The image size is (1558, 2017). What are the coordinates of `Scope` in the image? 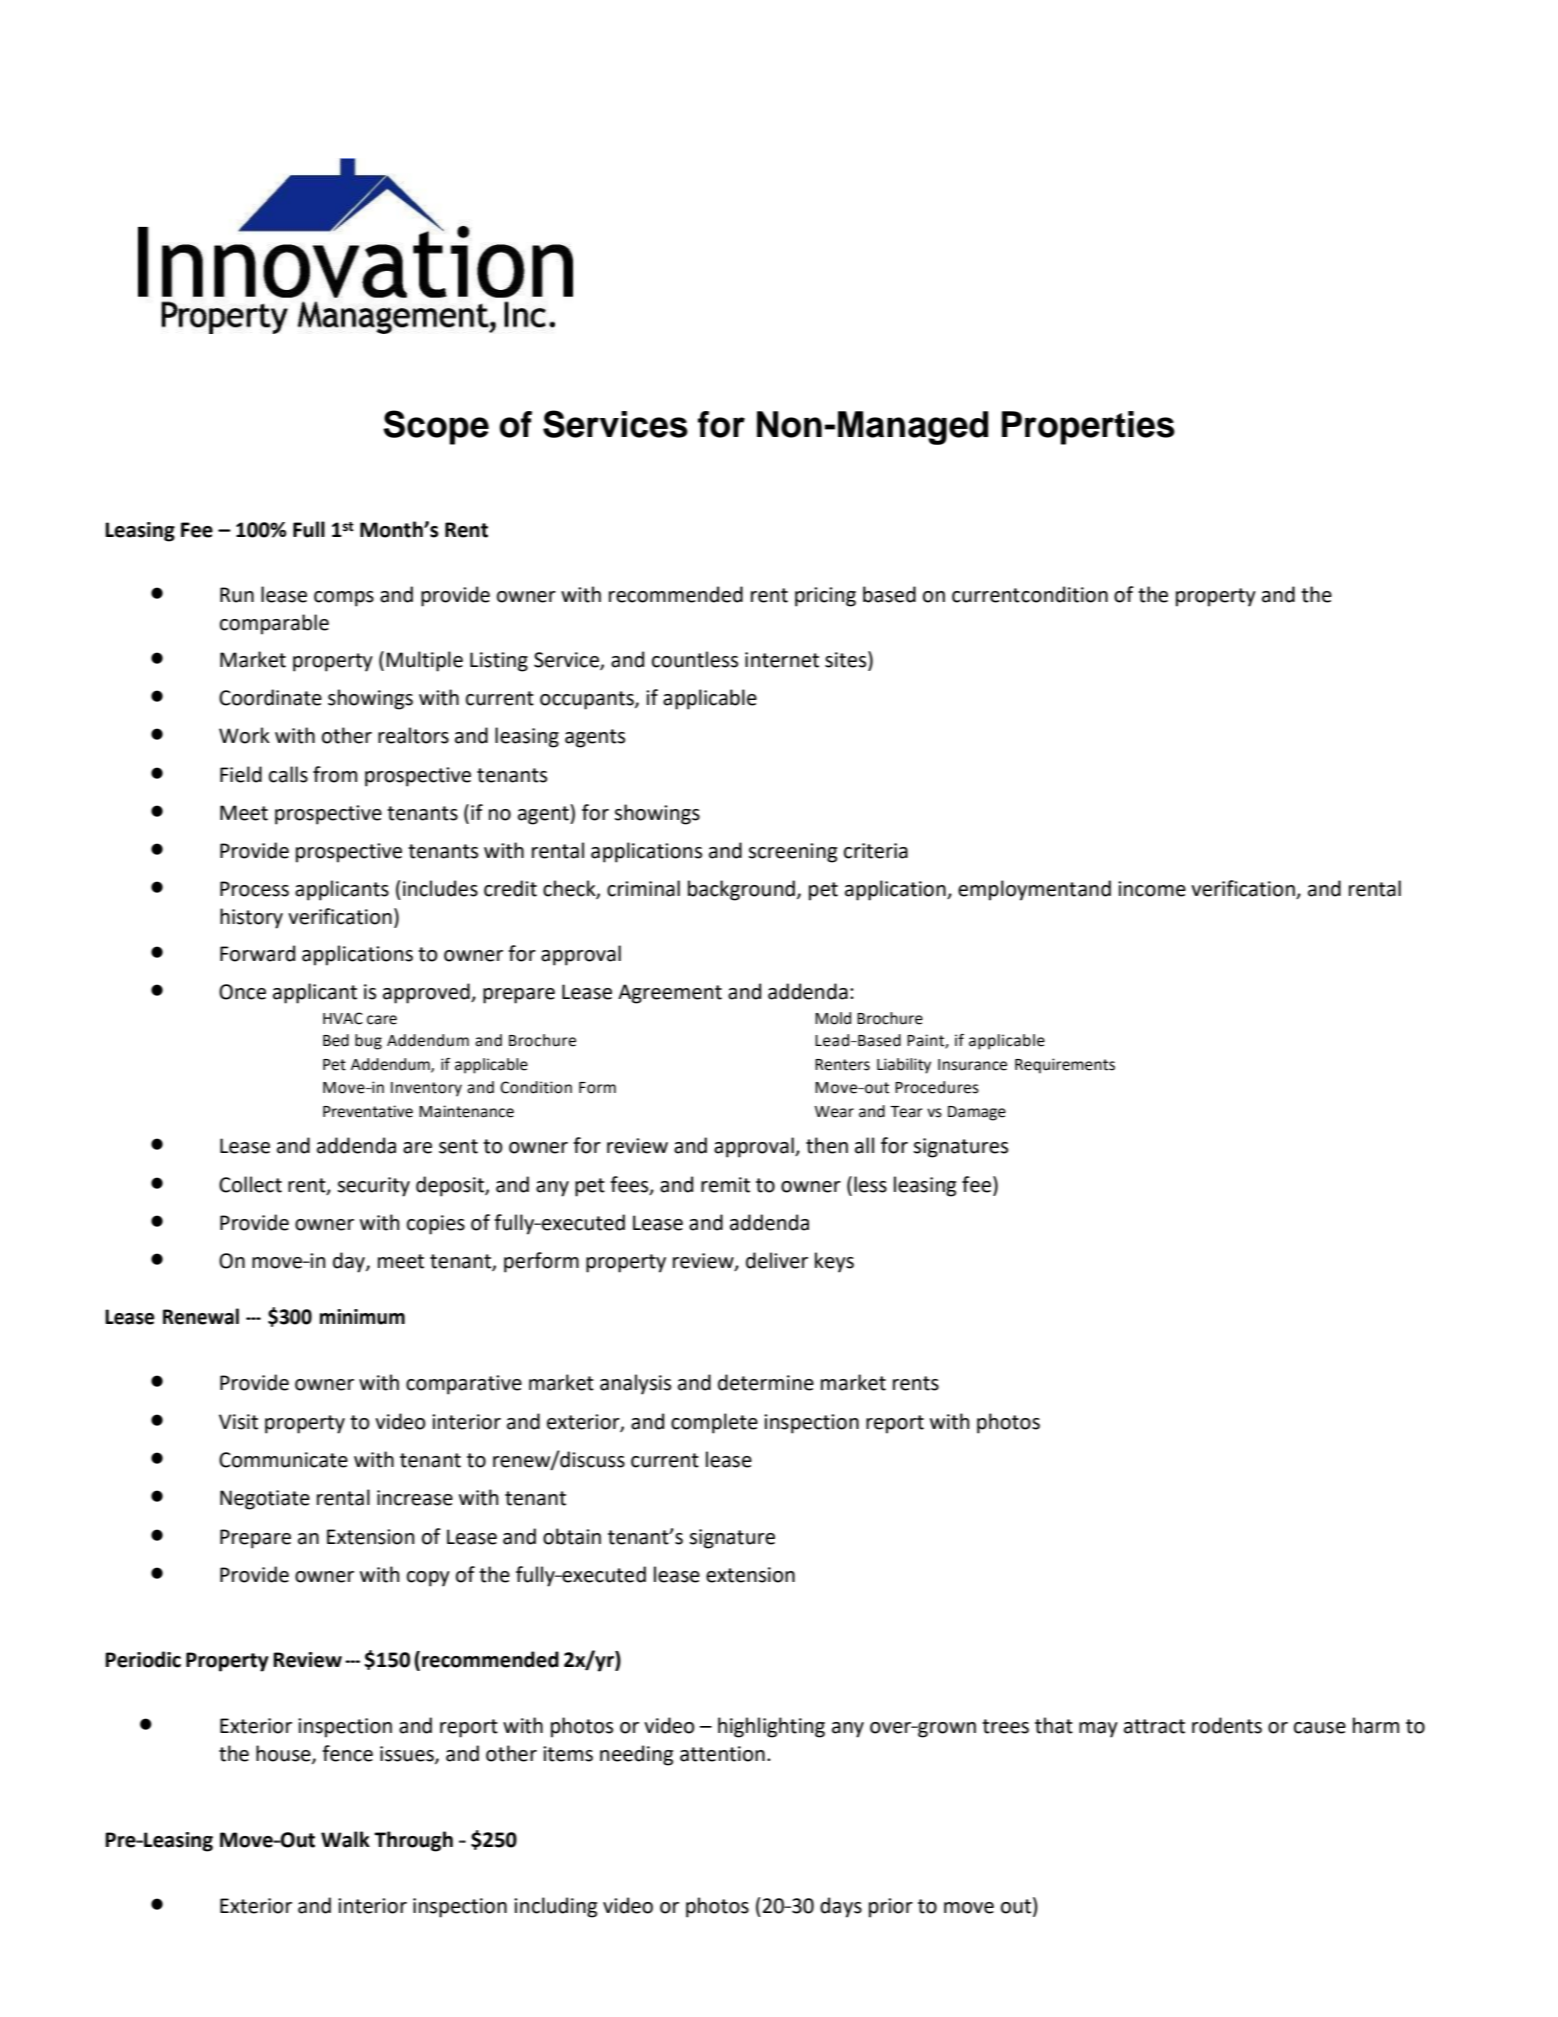 It's located at (436, 427).
